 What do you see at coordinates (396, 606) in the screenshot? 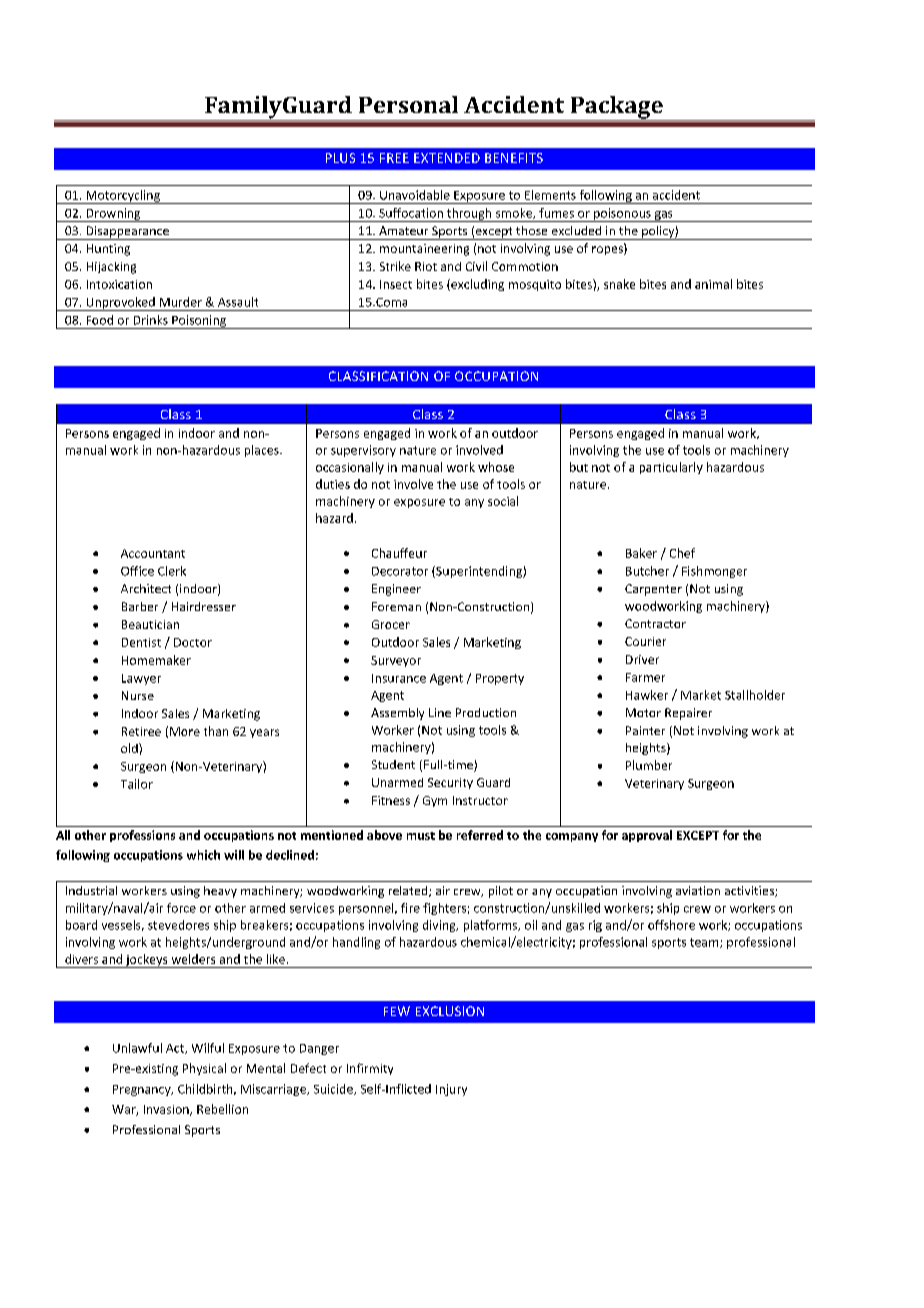
I see `Foreman` at bounding box center [396, 606].
